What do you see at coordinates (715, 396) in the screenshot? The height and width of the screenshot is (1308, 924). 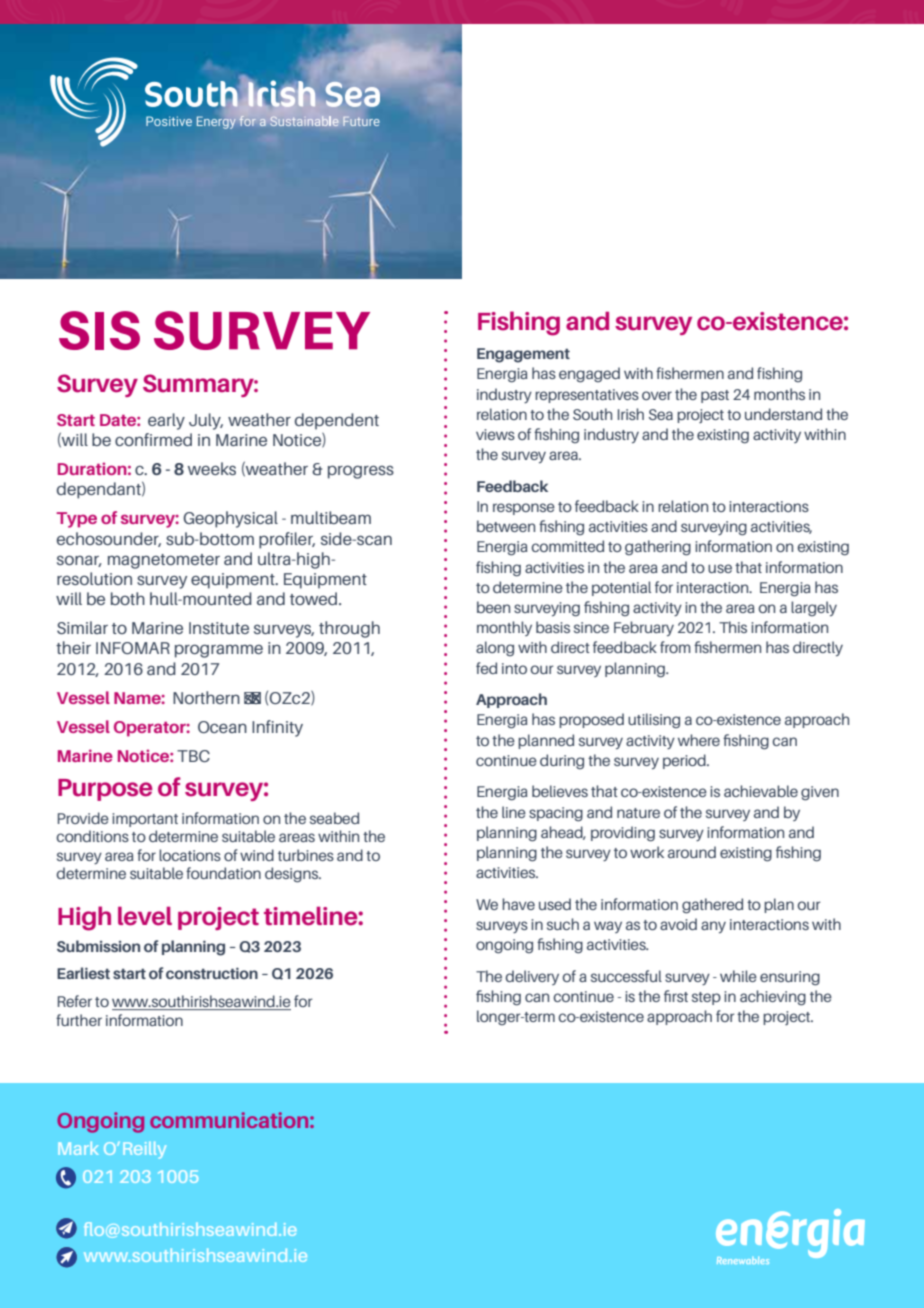 I see `past` at bounding box center [715, 396].
